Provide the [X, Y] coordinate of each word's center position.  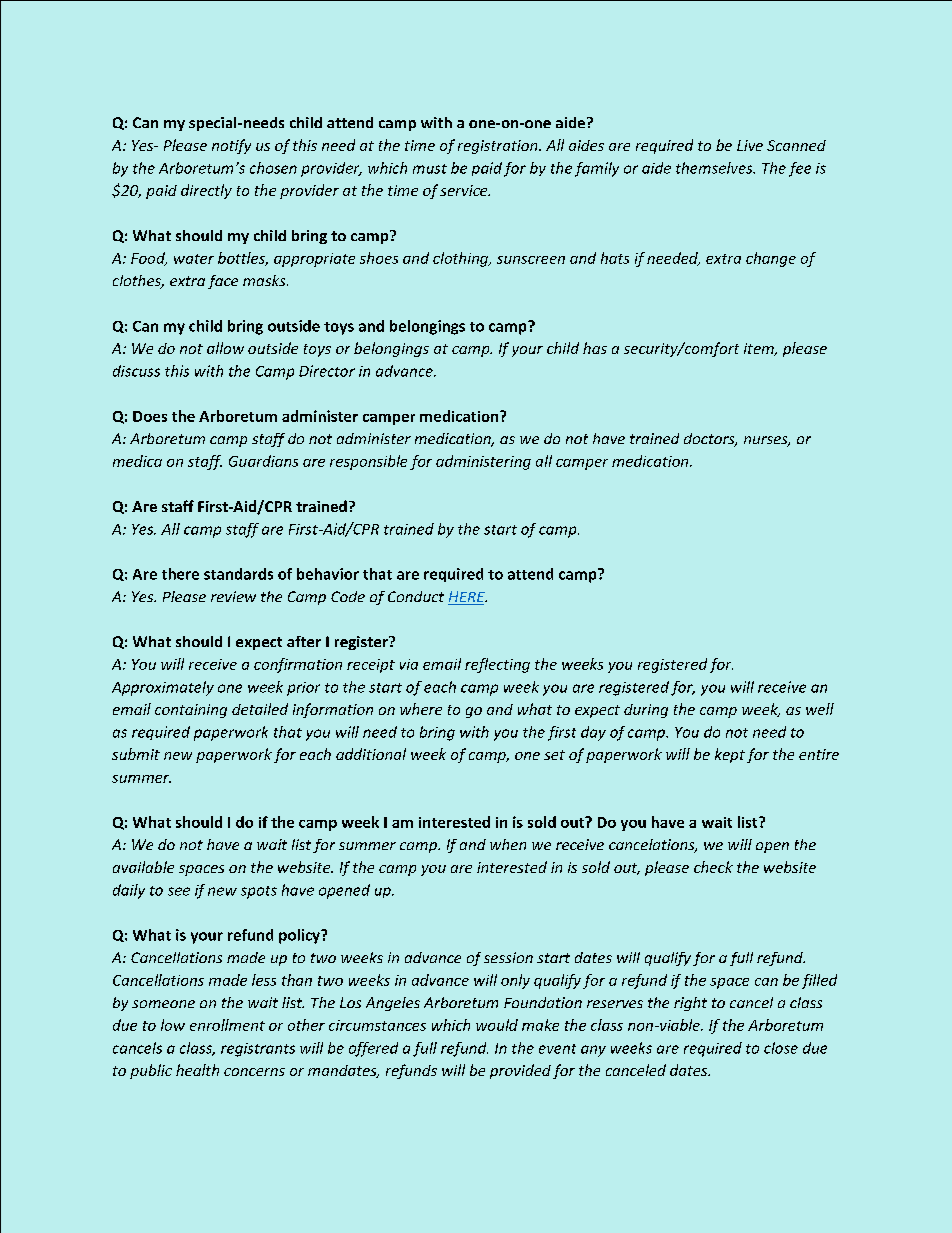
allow [225, 348]
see [179, 891]
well [820, 709]
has [595, 348]
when [508, 844]
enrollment [227, 1025]
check [713, 867]
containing [191, 711]
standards [238, 574]
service [465, 190]
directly [206, 191]
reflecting [497, 665]
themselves [715, 168]
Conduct [416, 596]
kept [730, 755]
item [760, 349]
